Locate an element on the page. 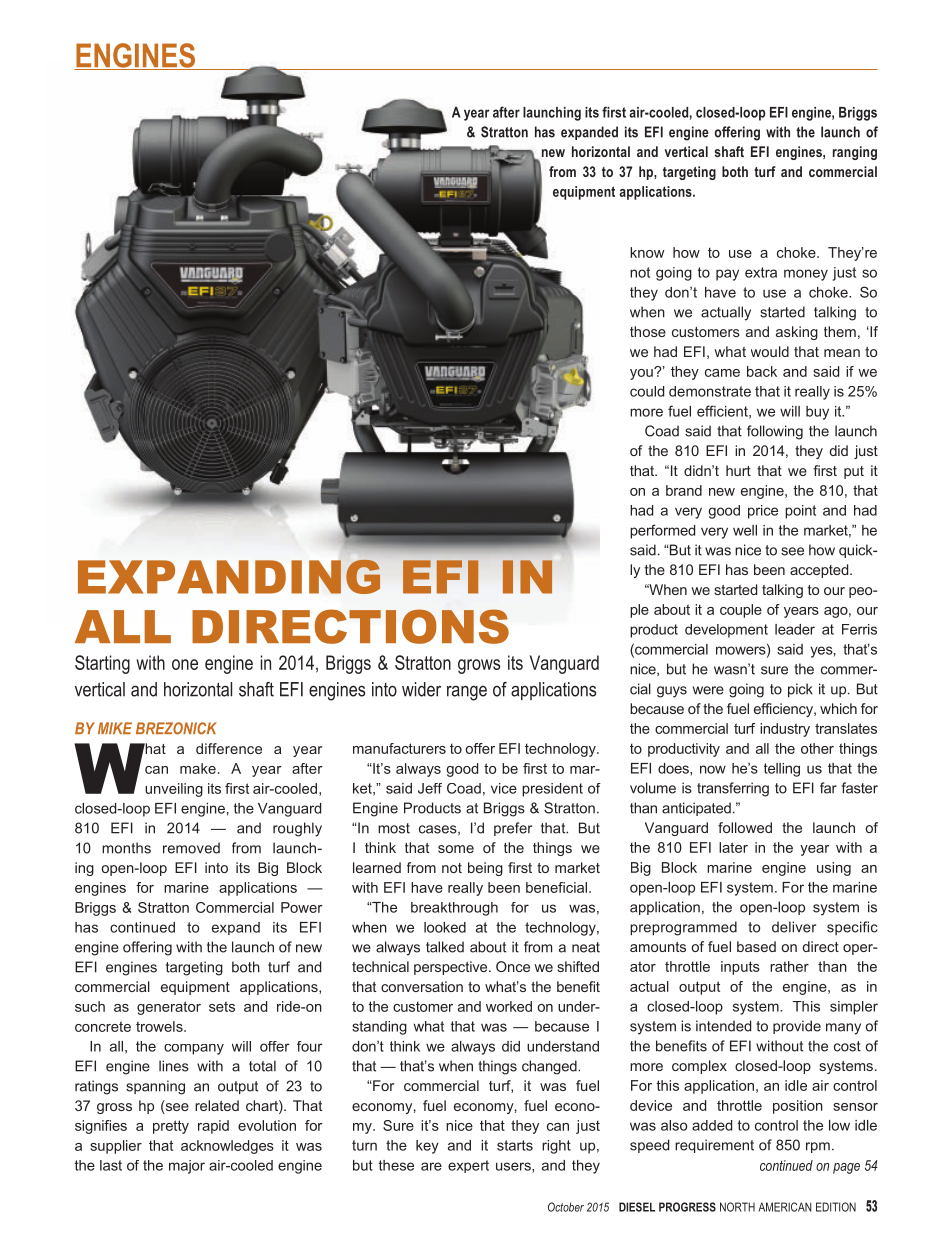 This image has height=1250, width=952. major is located at coordinates (187, 1167).
